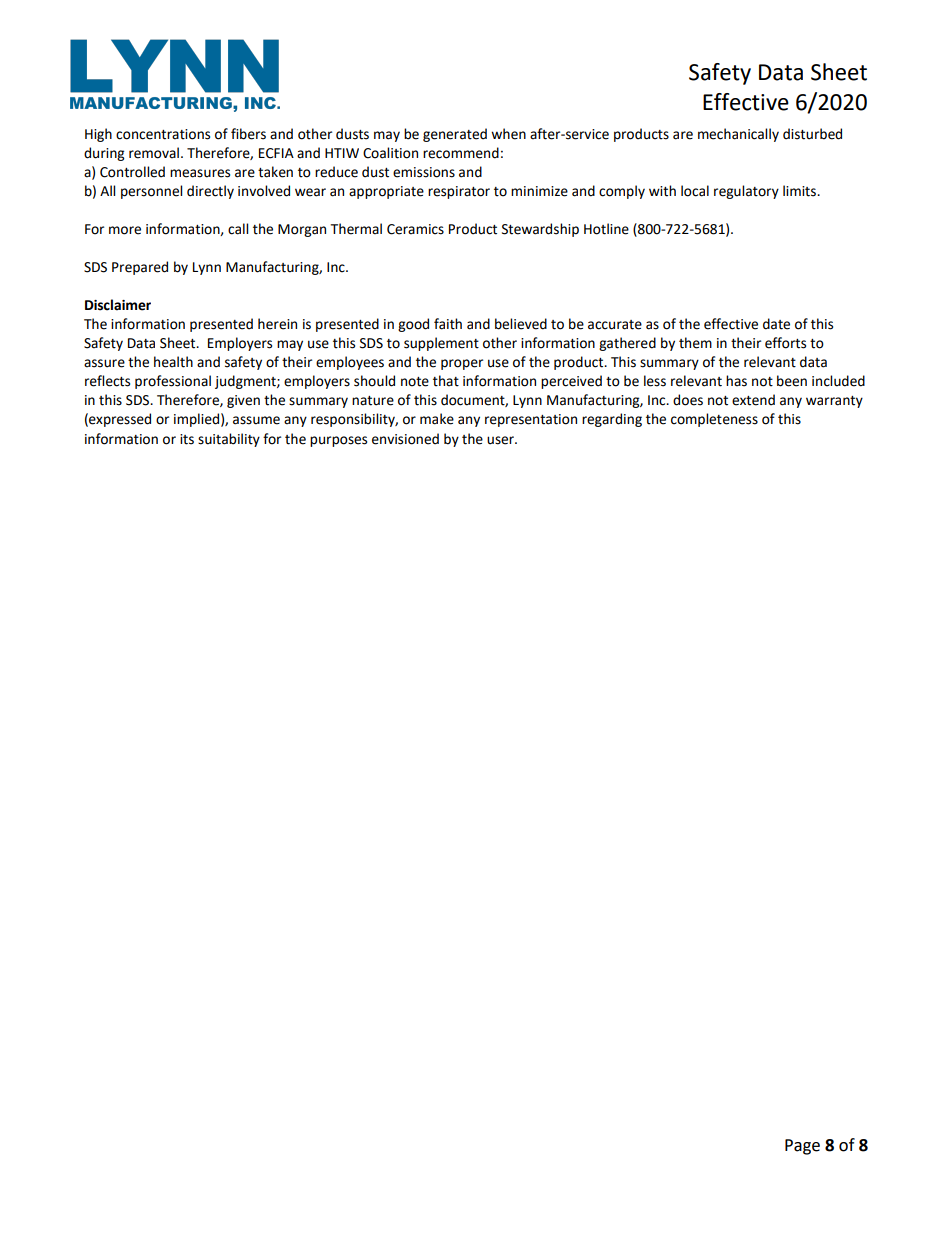  Describe the element at coordinates (200, 173) in the screenshot. I see `measures` at that location.
